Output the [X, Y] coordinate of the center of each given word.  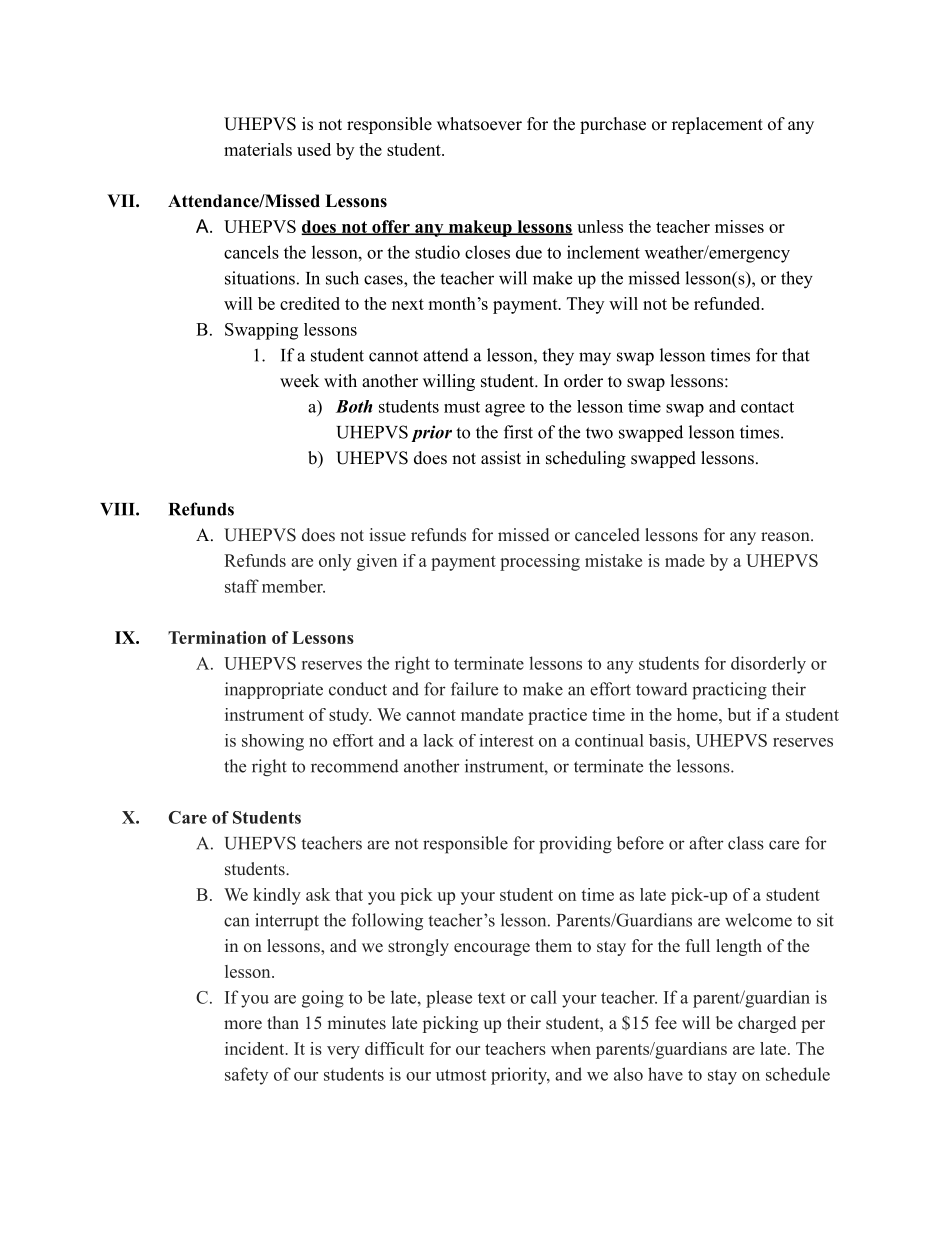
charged [767, 1024]
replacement [717, 125]
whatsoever [479, 124]
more [243, 1025]
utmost [461, 1075]
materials [258, 149]
